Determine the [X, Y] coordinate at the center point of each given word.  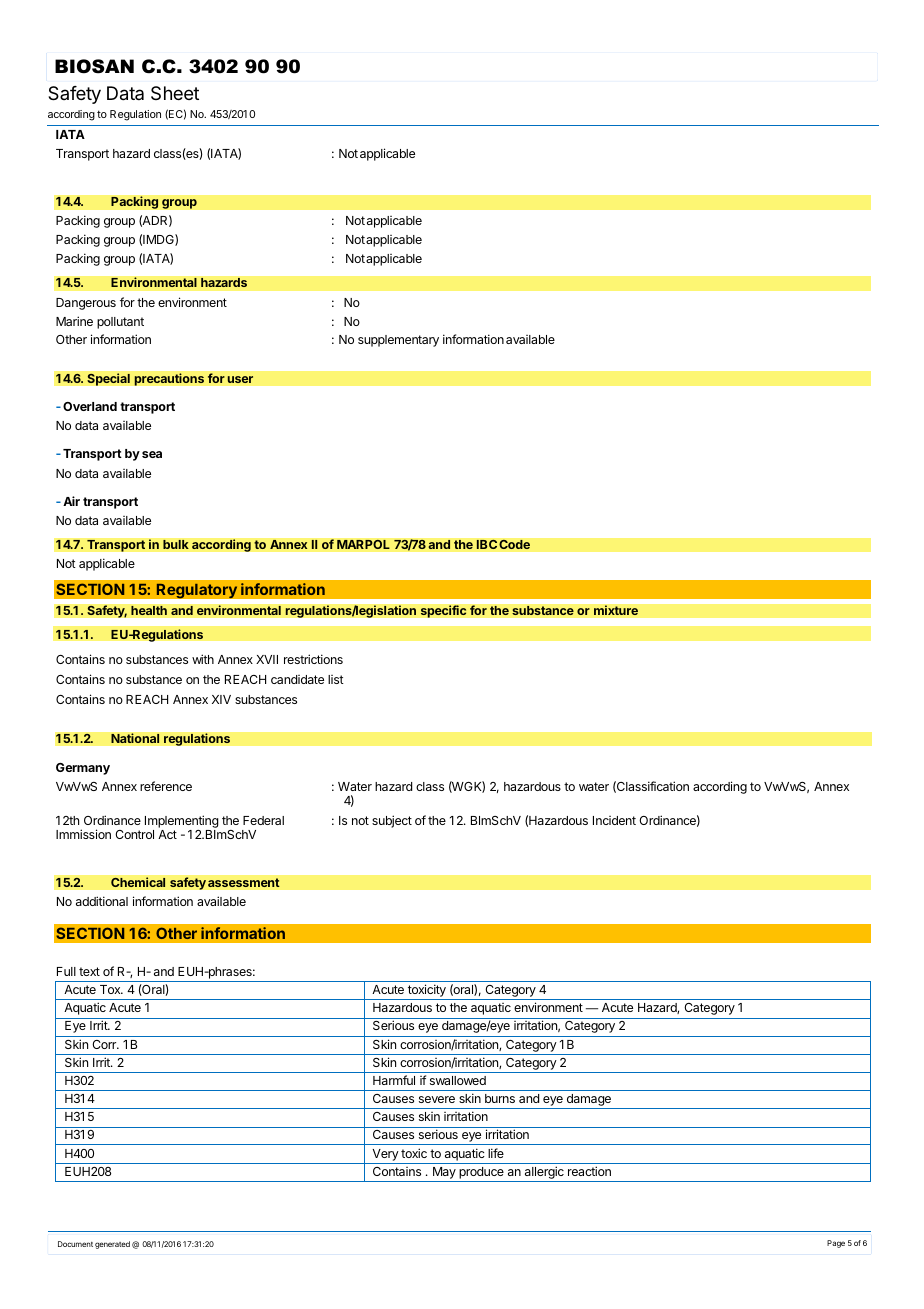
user [240, 379]
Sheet [175, 93]
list [336, 679]
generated [112, 1245]
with [203, 659]
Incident [614, 820]
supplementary [398, 341]
